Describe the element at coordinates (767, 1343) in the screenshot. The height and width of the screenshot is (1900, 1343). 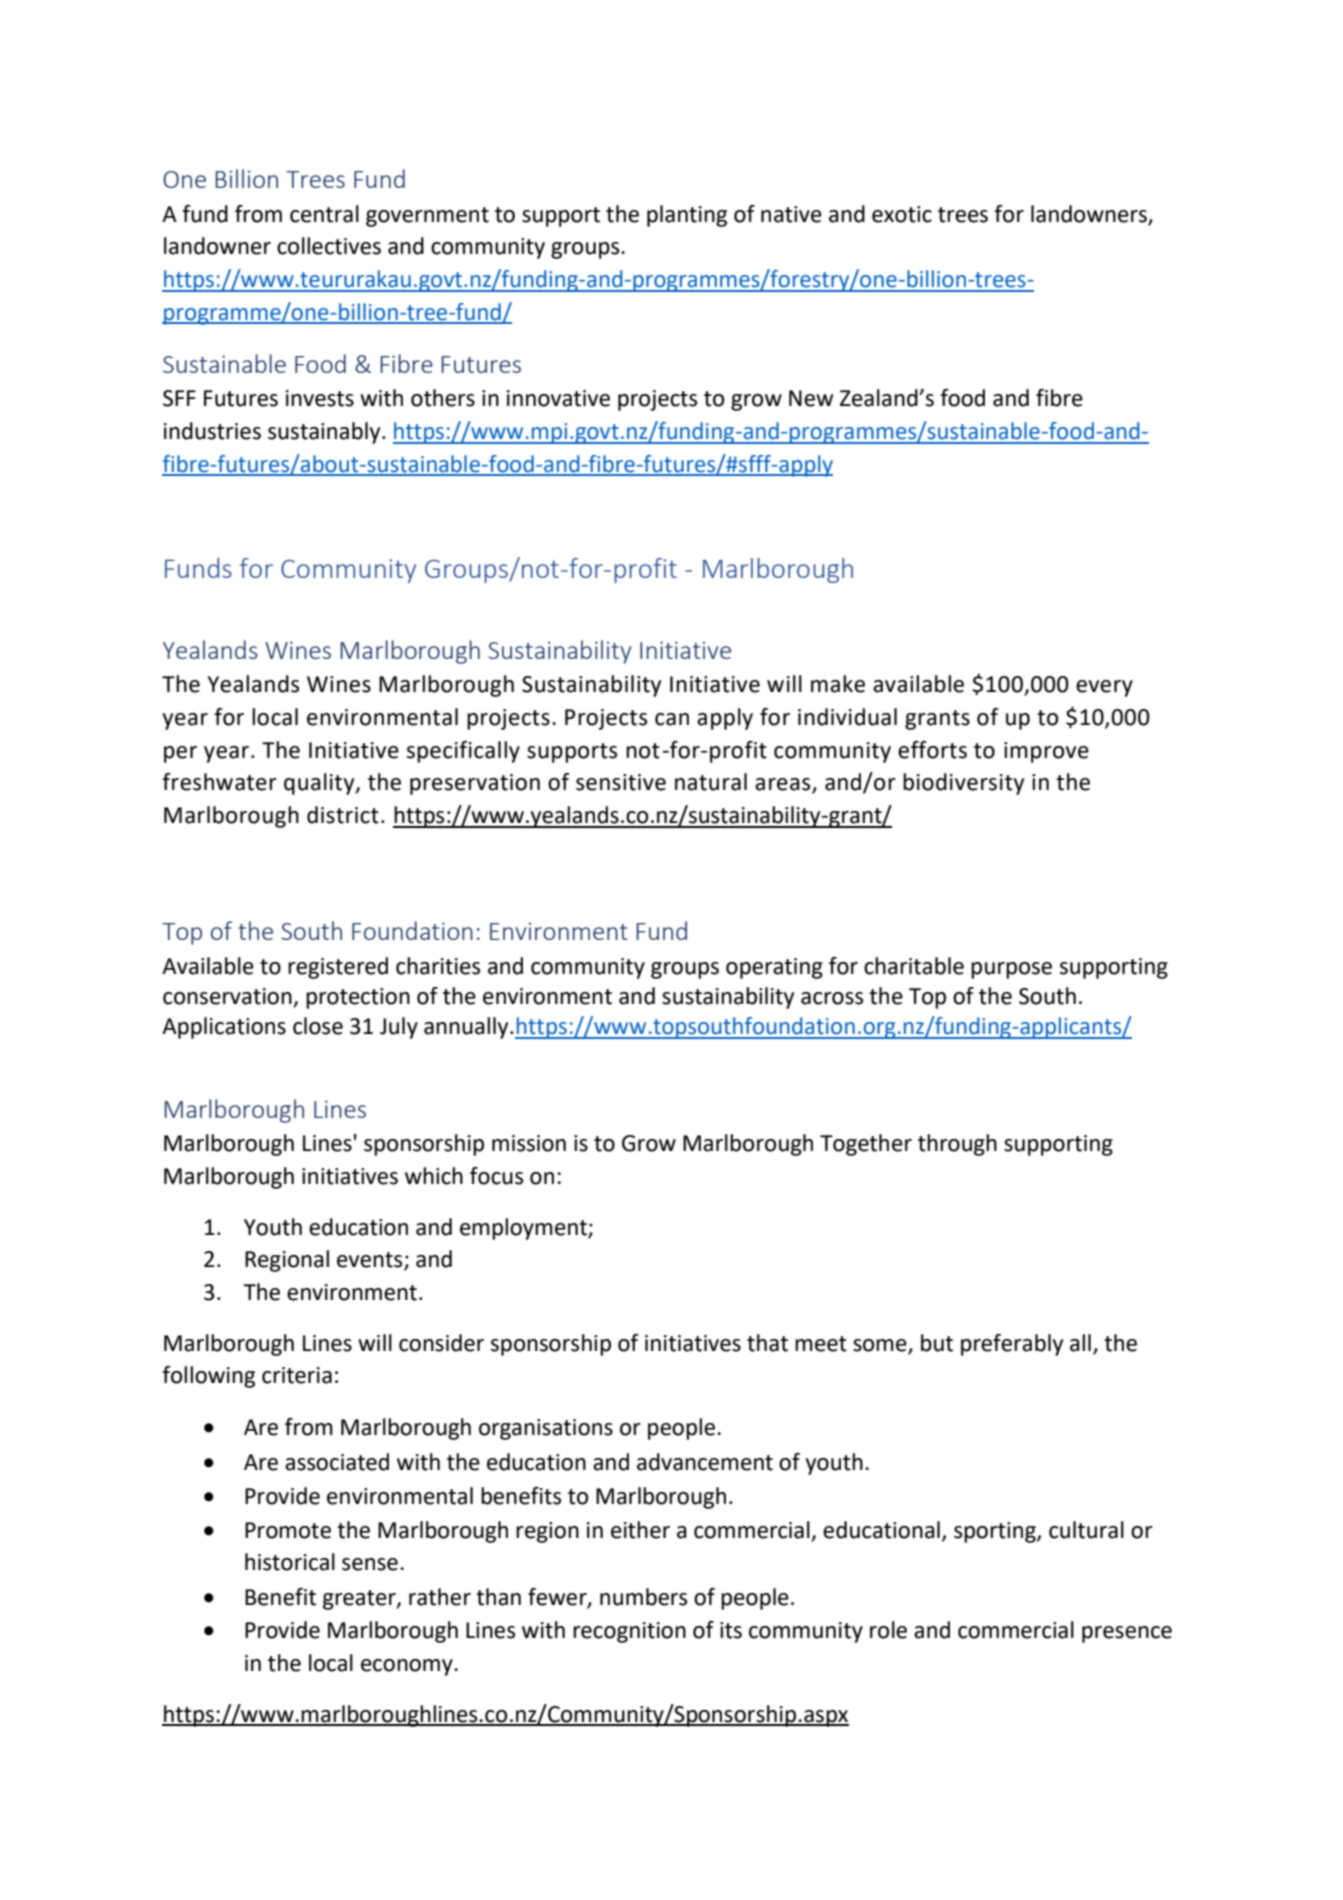
I see `that` at that location.
